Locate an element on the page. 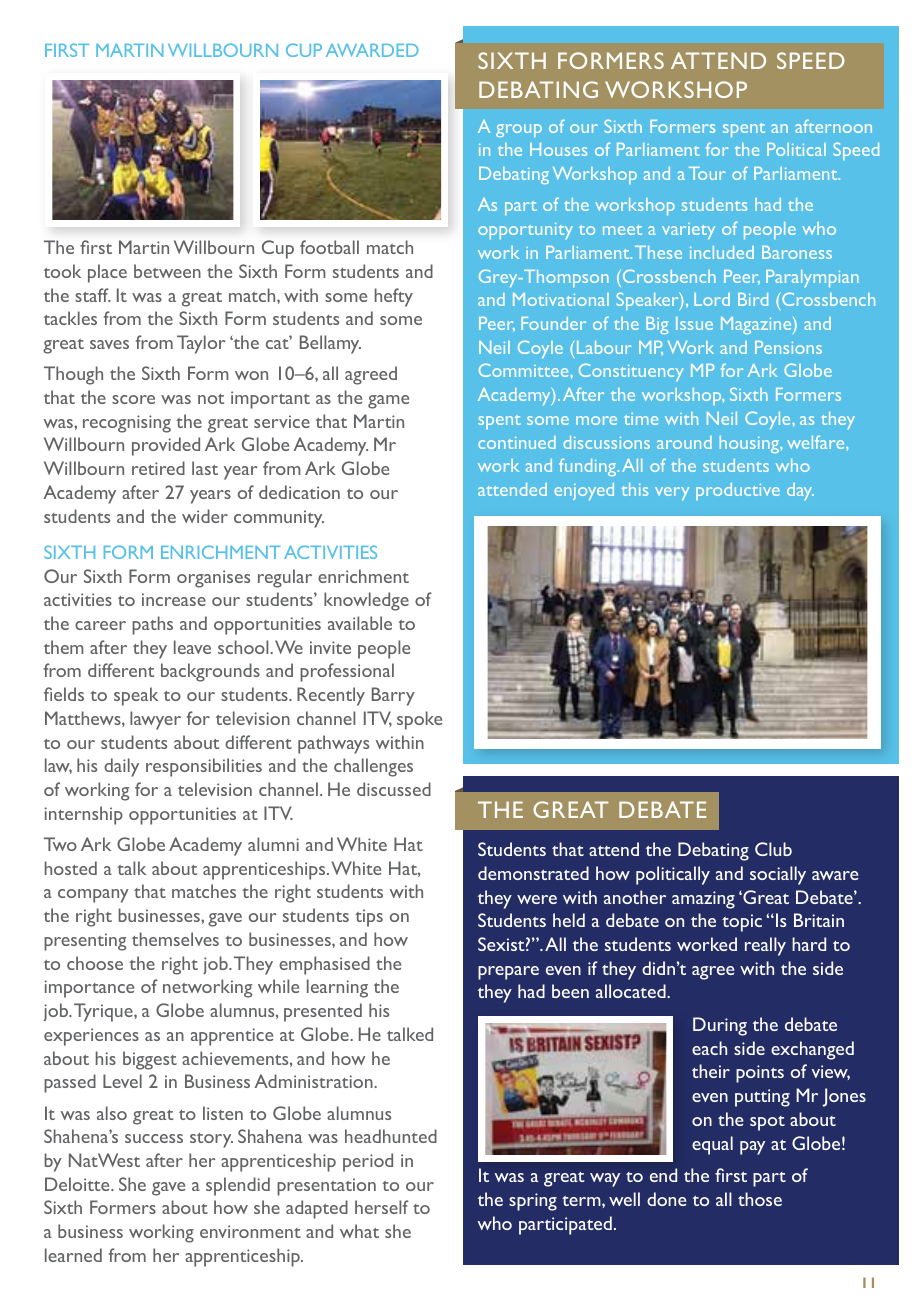  productive is located at coordinates (738, 491).
